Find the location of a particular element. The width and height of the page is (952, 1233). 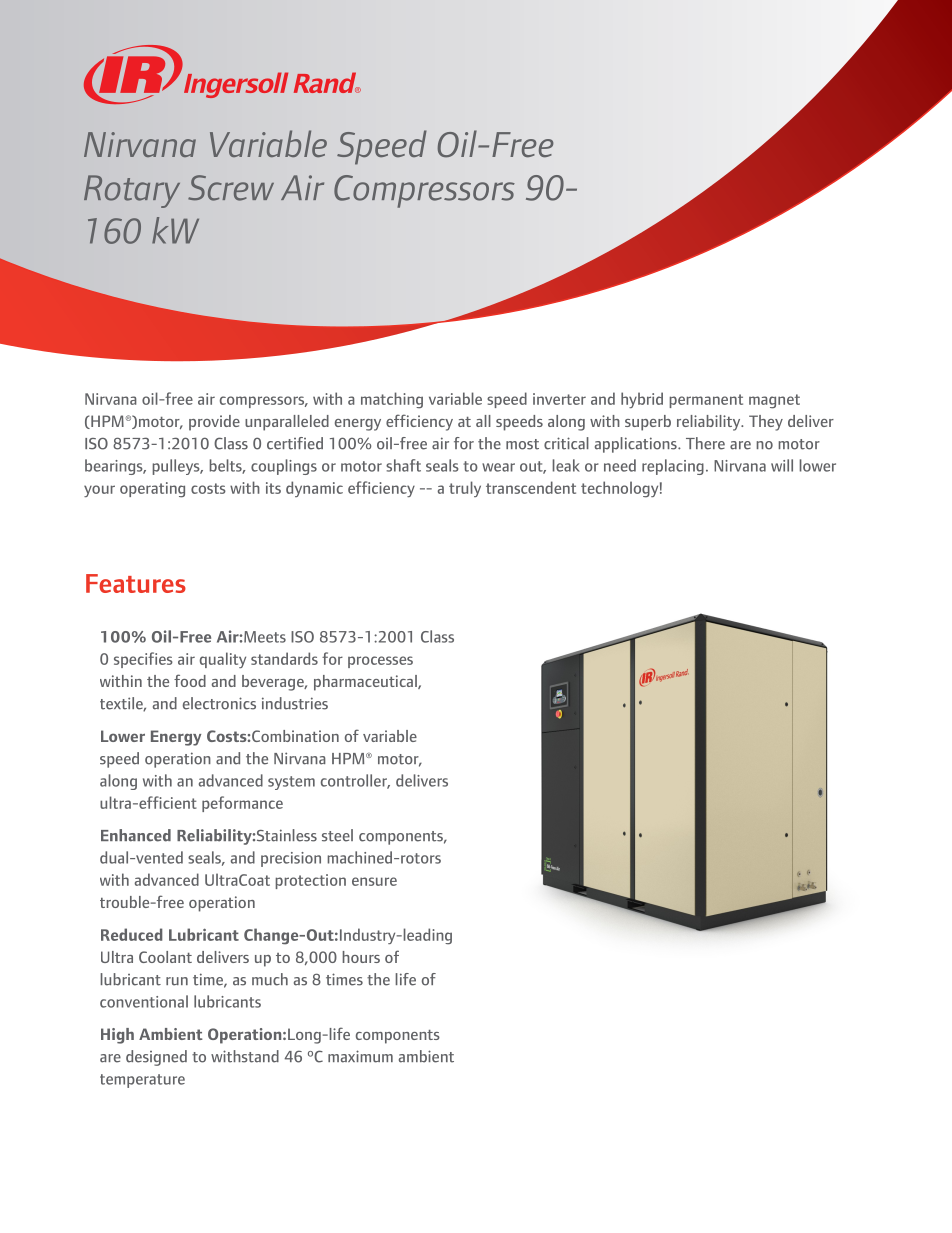

permanent is located at coordinates (706, 401).
